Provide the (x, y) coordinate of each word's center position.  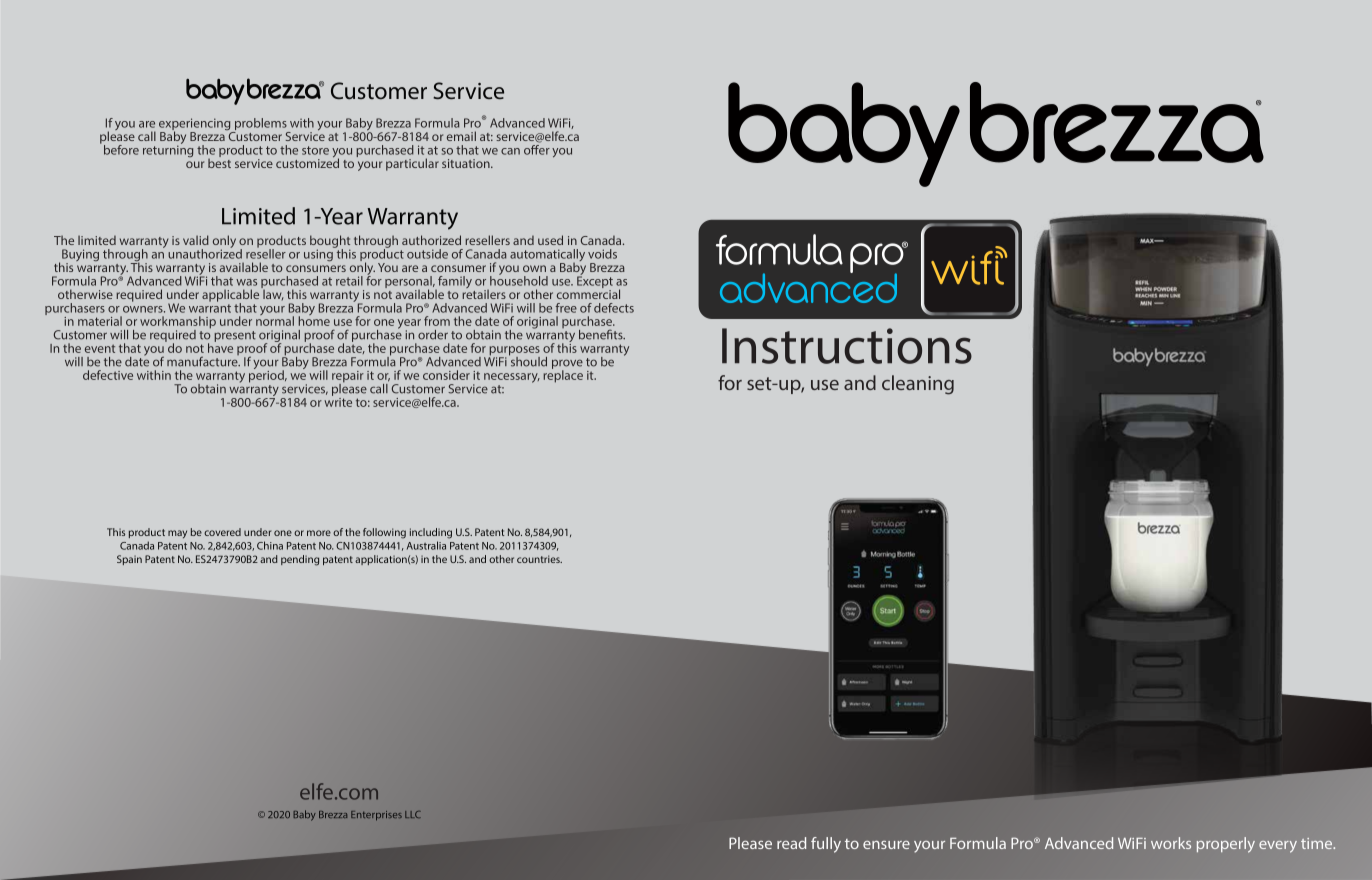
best (219, 162)
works (1171, 843)
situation (467, 163)
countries (539, 559)
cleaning (918, 385)
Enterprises (376, 816)
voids (602, 254)
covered (222, 532)
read (791, 843)
